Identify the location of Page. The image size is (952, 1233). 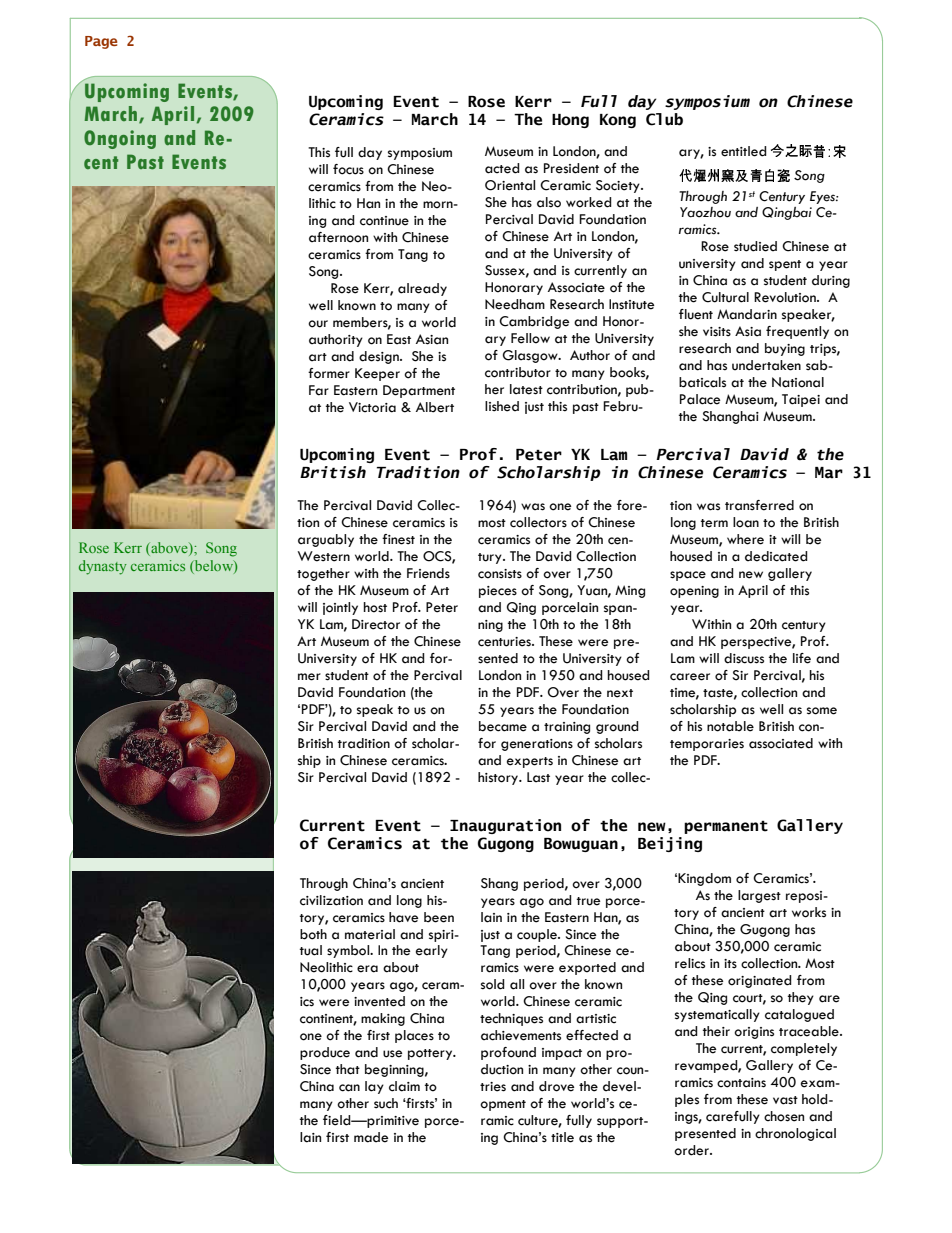
(101, 42).
